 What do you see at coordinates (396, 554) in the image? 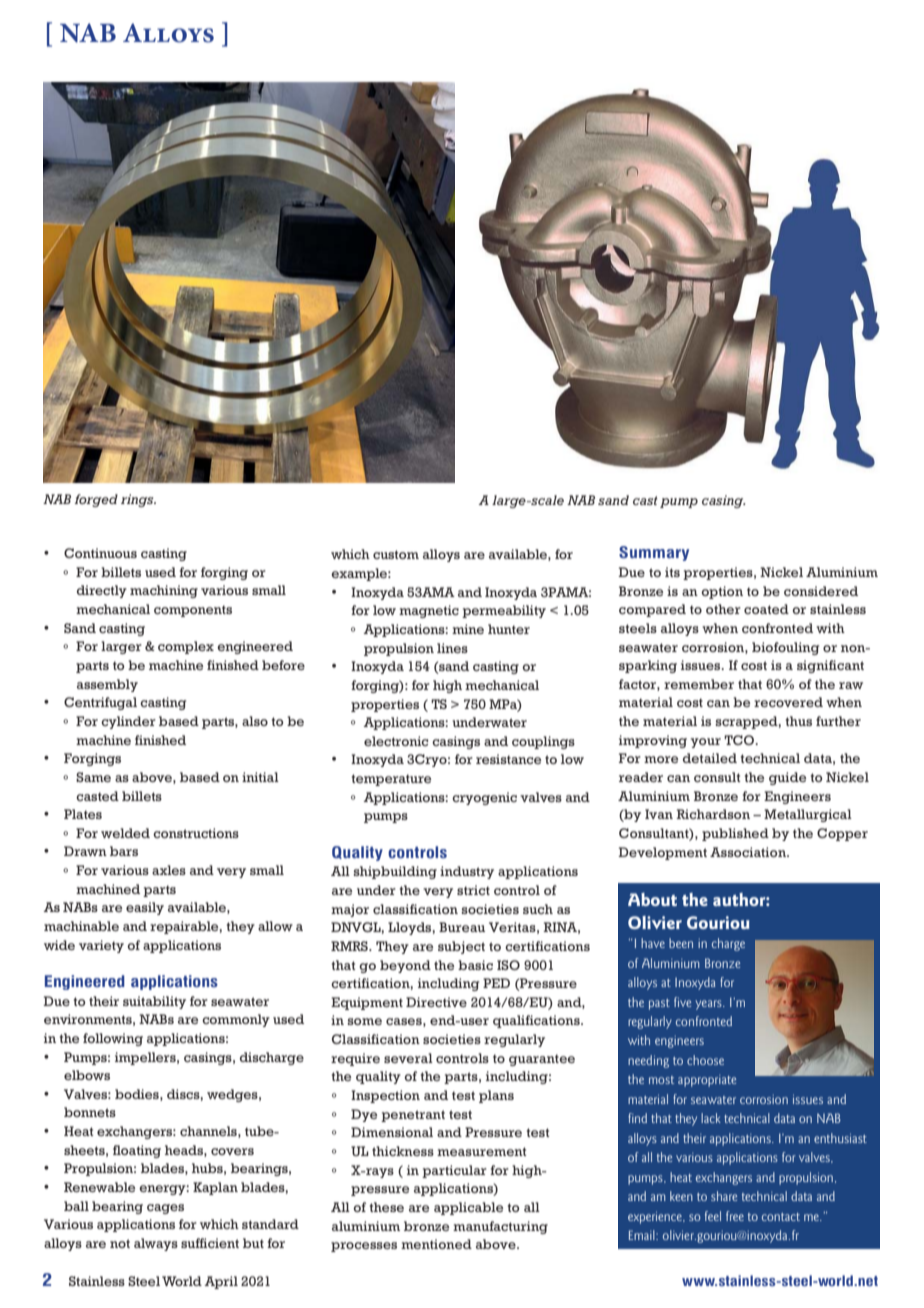
I see `custom` at bounding box center [396, 554].
